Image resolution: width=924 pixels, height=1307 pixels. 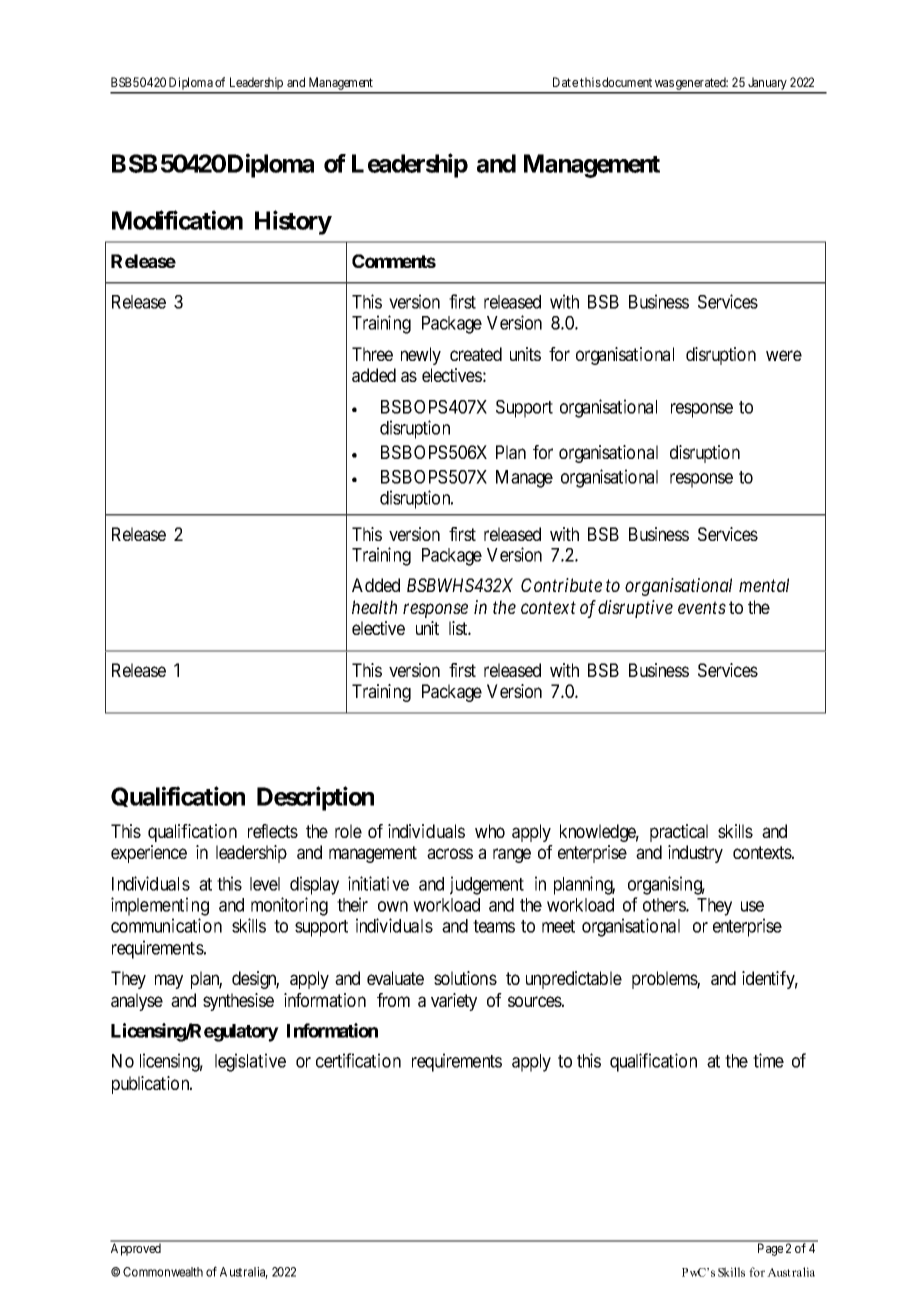 What do you see at coordinates (701, 85) in the screenshot?
I see `generated` at bounding box center [701, 85].
